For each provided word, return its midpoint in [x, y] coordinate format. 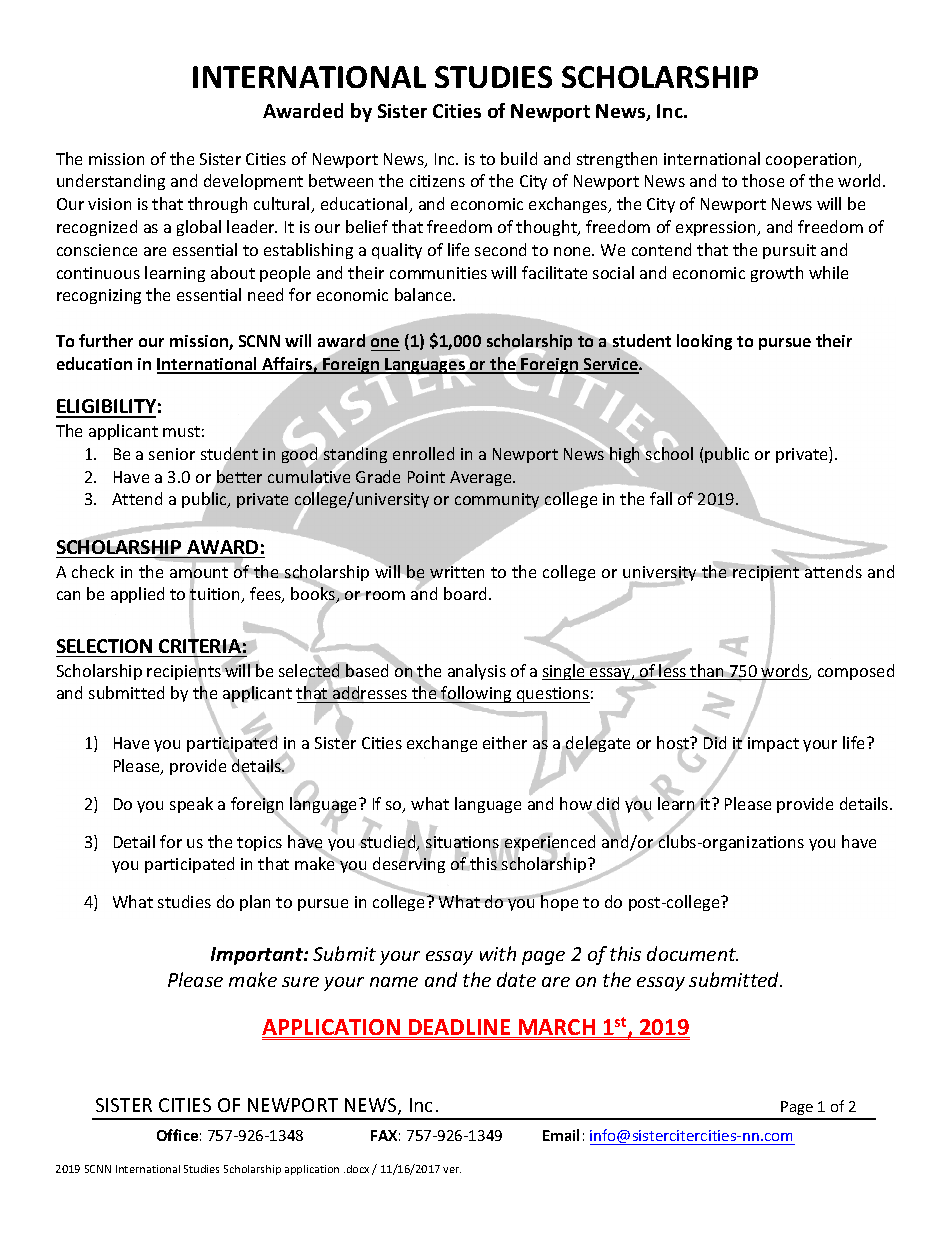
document [692, 953]
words [785, 671]
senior [172, 454]
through [217, 205]
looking [704, 342]
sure [300, 982]
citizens [437, 181]
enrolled [423, 453]
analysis [477, 672]
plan [255, 903]
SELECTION [104, 646]
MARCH [557, 1028]
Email [561, 1135]
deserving [408, 866]
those [763, 180]
